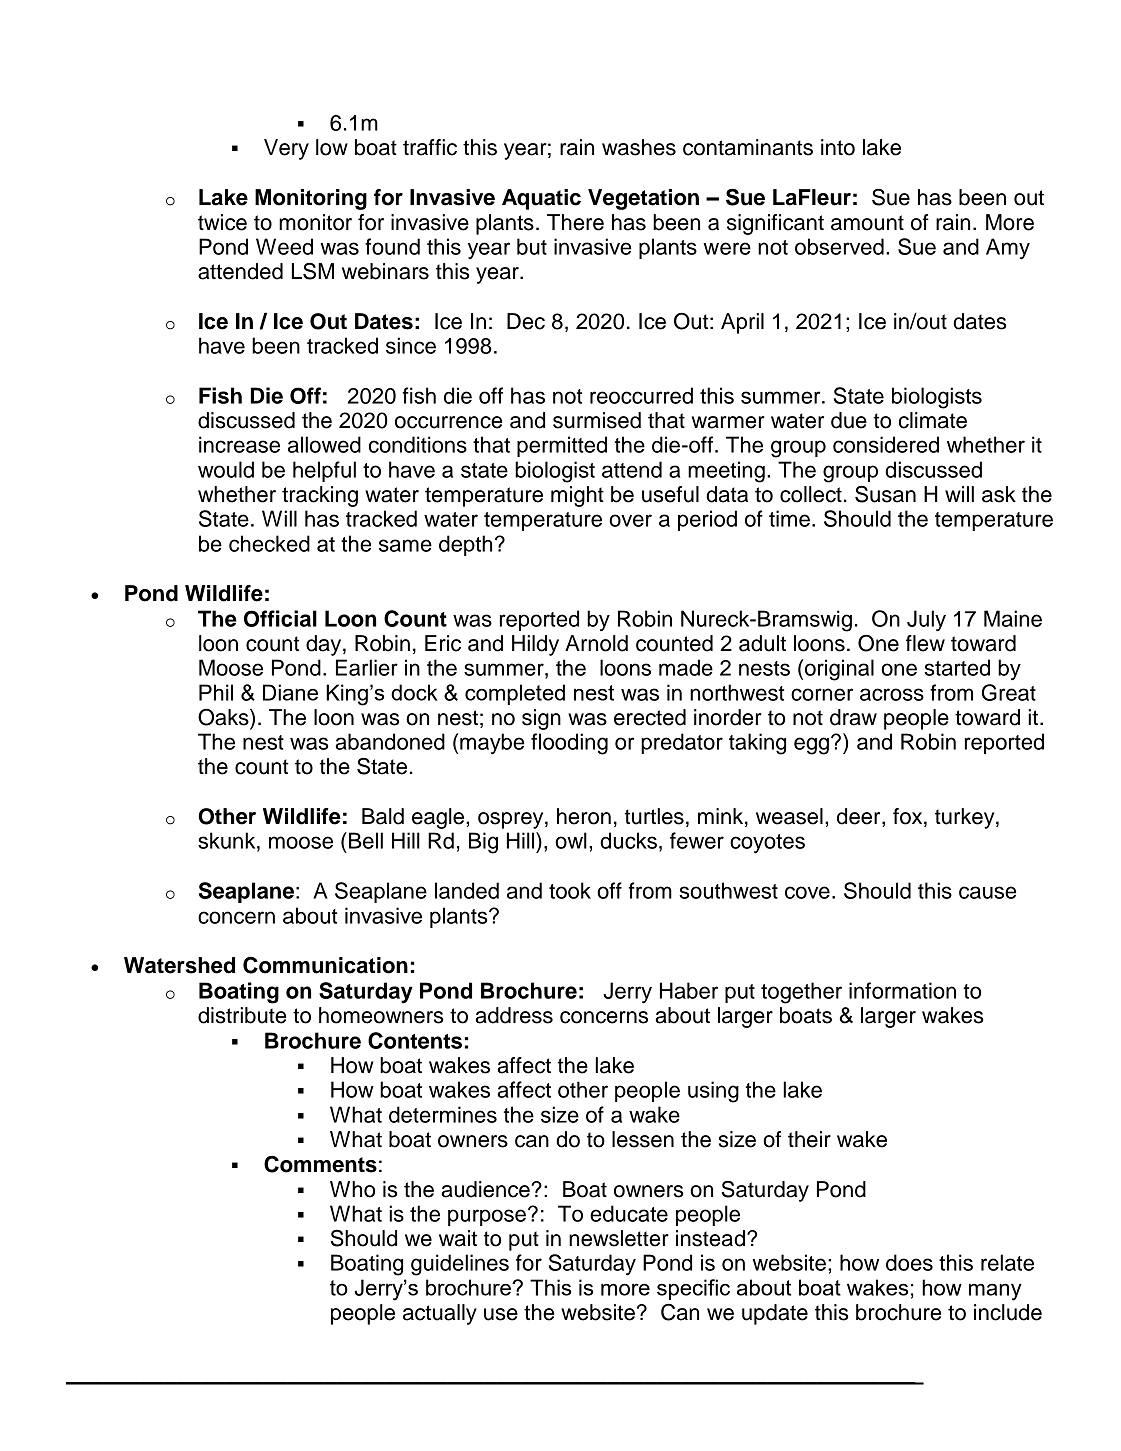 This screenshot has width=1121, height=1451. Describe the element at coordinates (570, 890) in the screenshot. I see `took` at that location.
